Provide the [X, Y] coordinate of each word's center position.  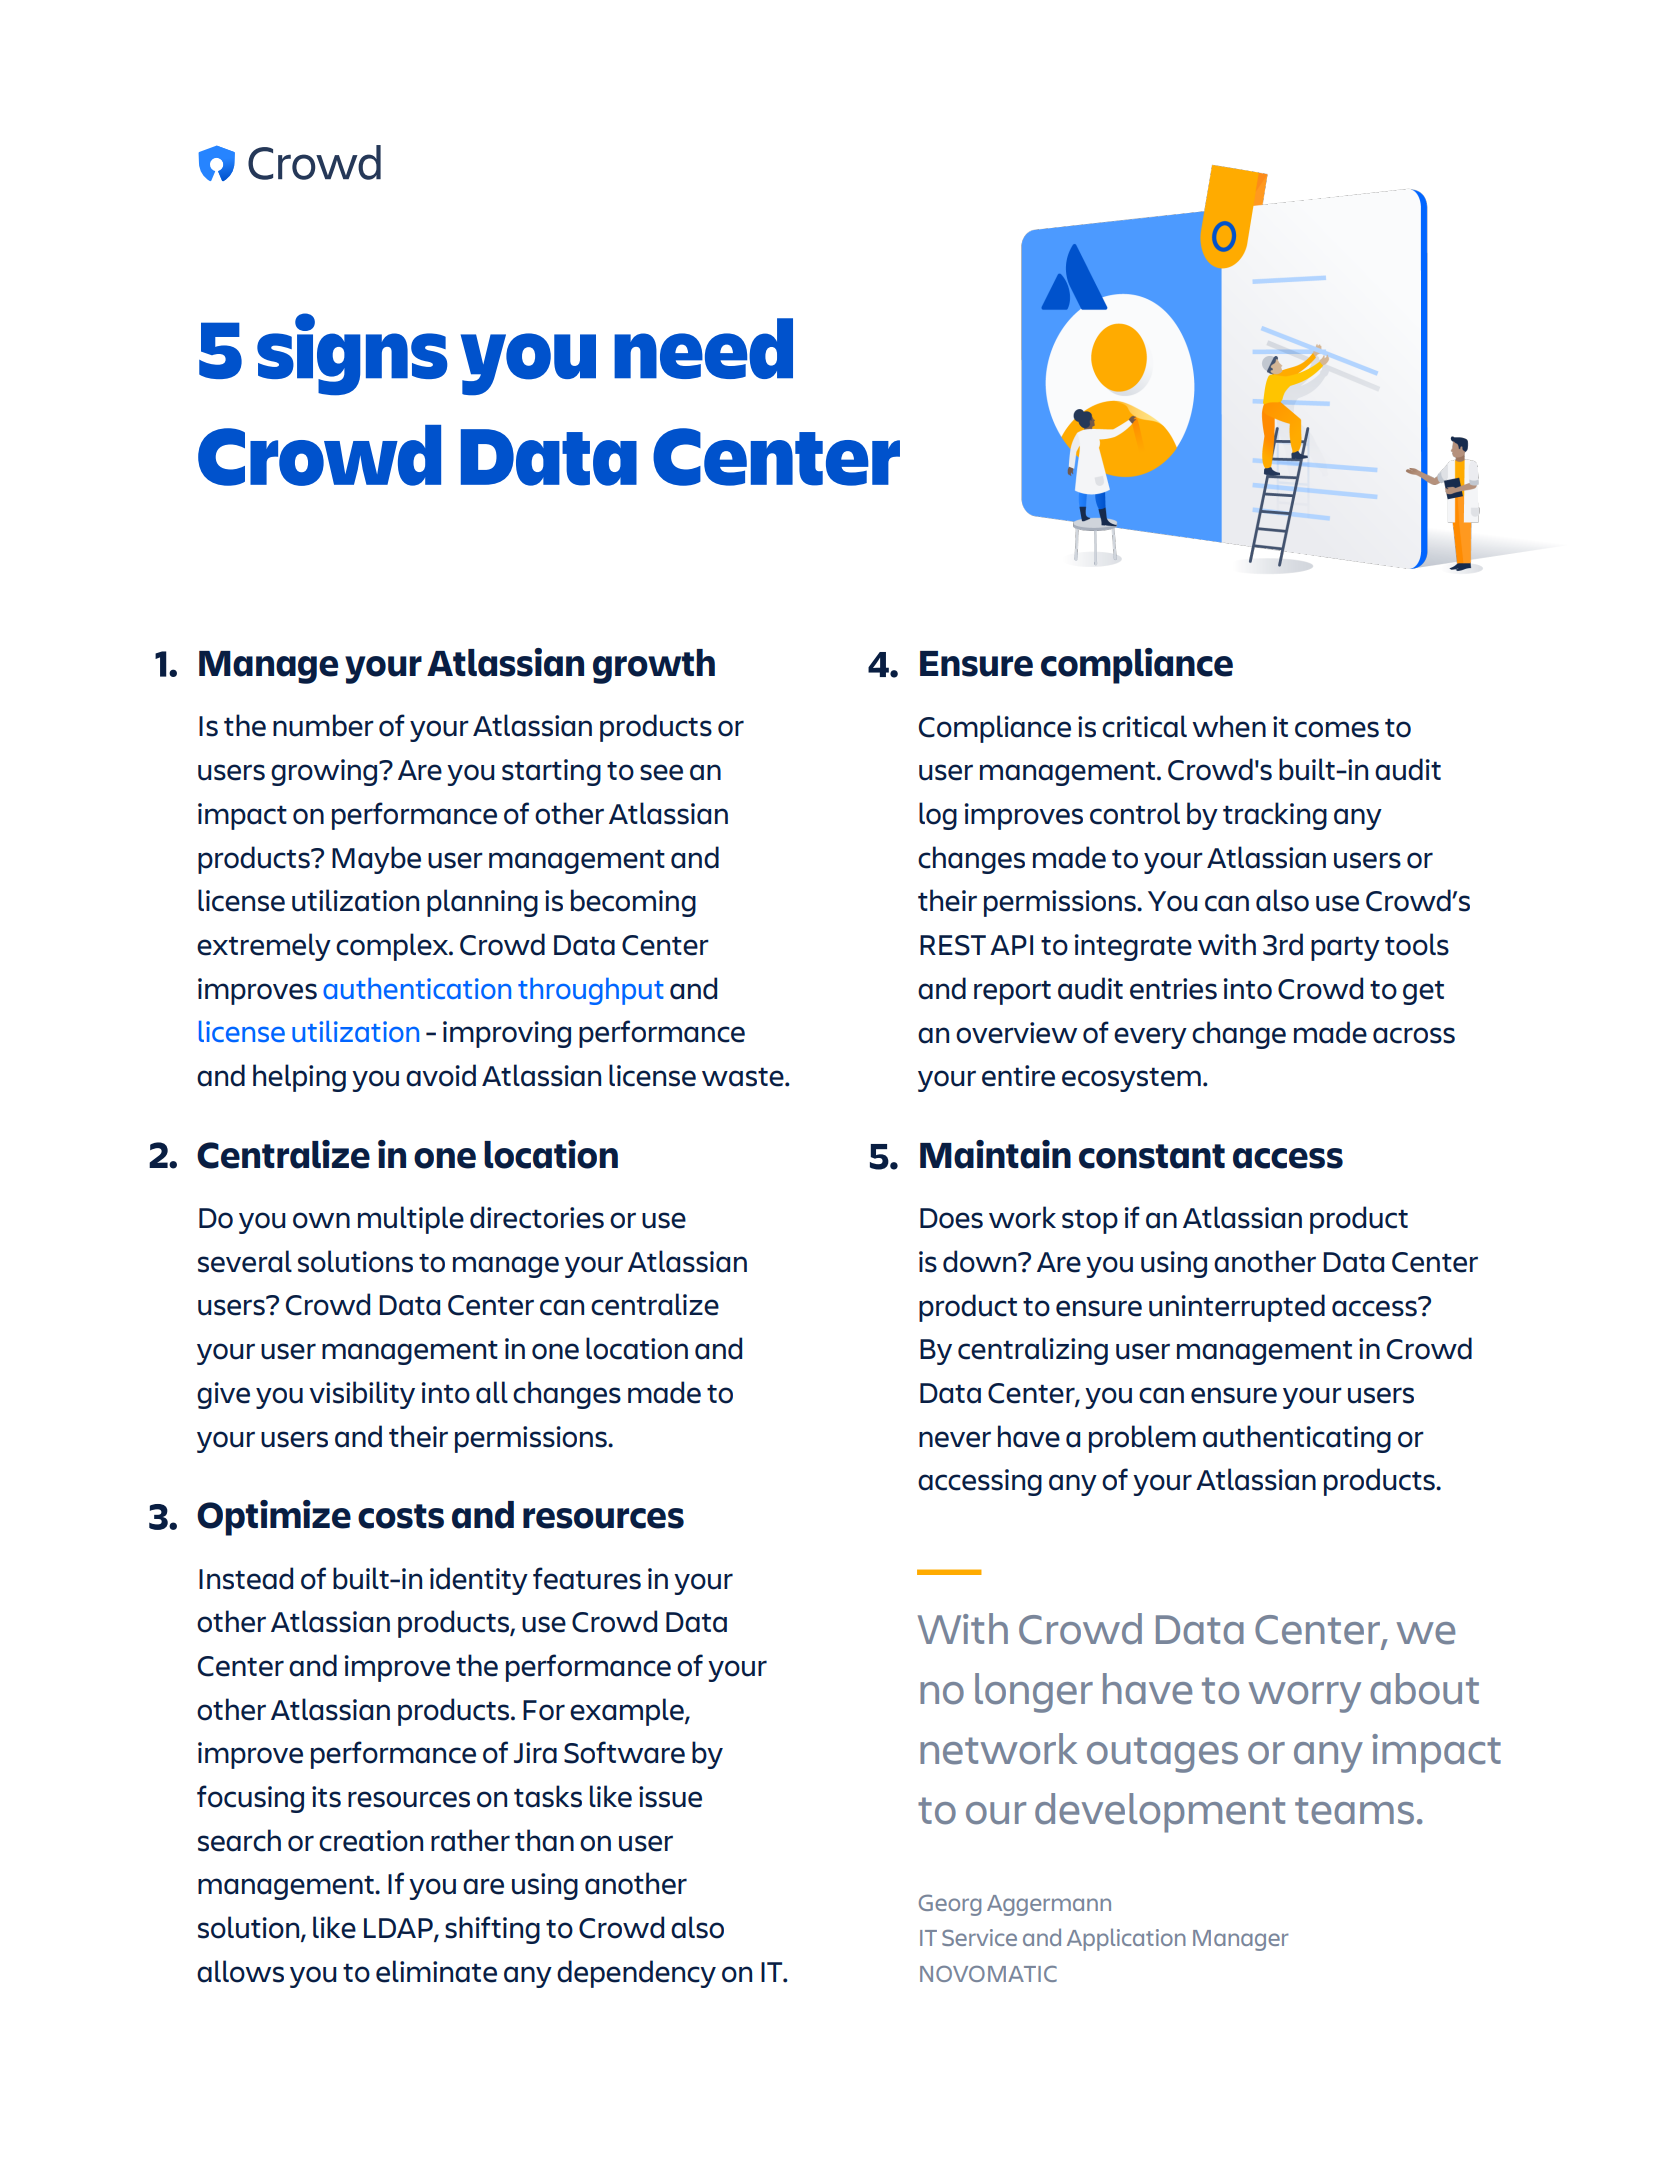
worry [1305, 1697]
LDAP [399, 1929]
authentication [417, 988]
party [1345, 948]
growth [654, 666]
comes [1337, 729]
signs [352, 354]
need [703, 348]
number [323, 725]
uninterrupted [1237, 1308]
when [1229, 726]
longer [1034, 1693]
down [981, 1261]
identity [479, 1581]
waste [744, 1077]
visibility [362, 1395]
